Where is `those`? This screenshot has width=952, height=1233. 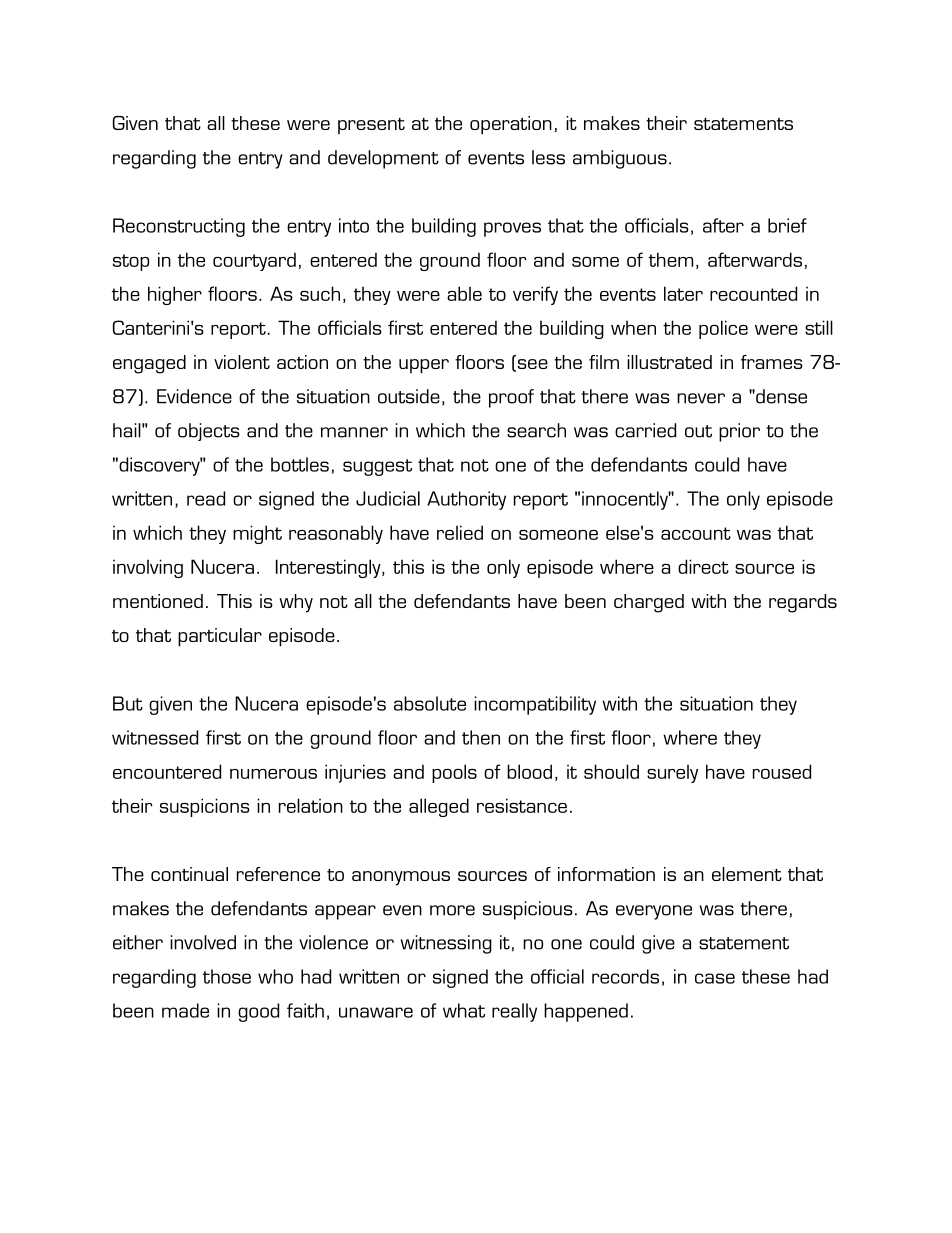 those is located at coordinates (227, 976).
